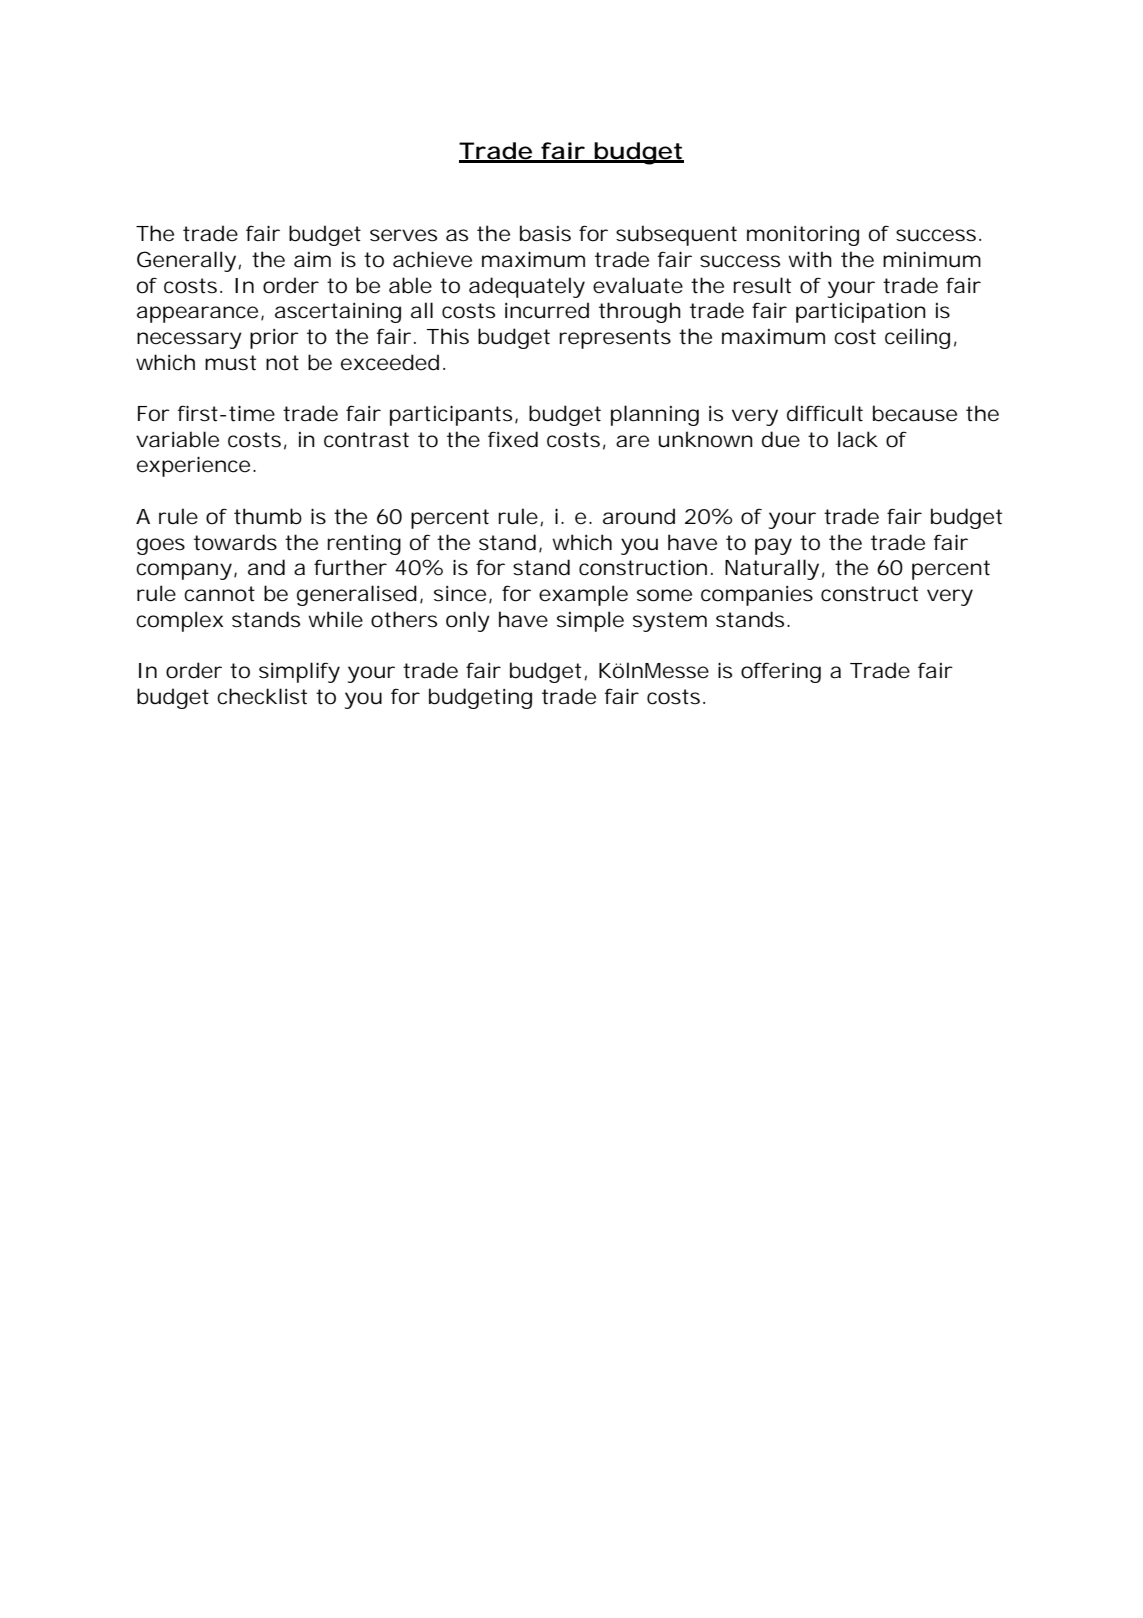 This image has width=1143, height=1618. Describe the element at coordinates (583, 595) in the image. I see `example` at that location.
